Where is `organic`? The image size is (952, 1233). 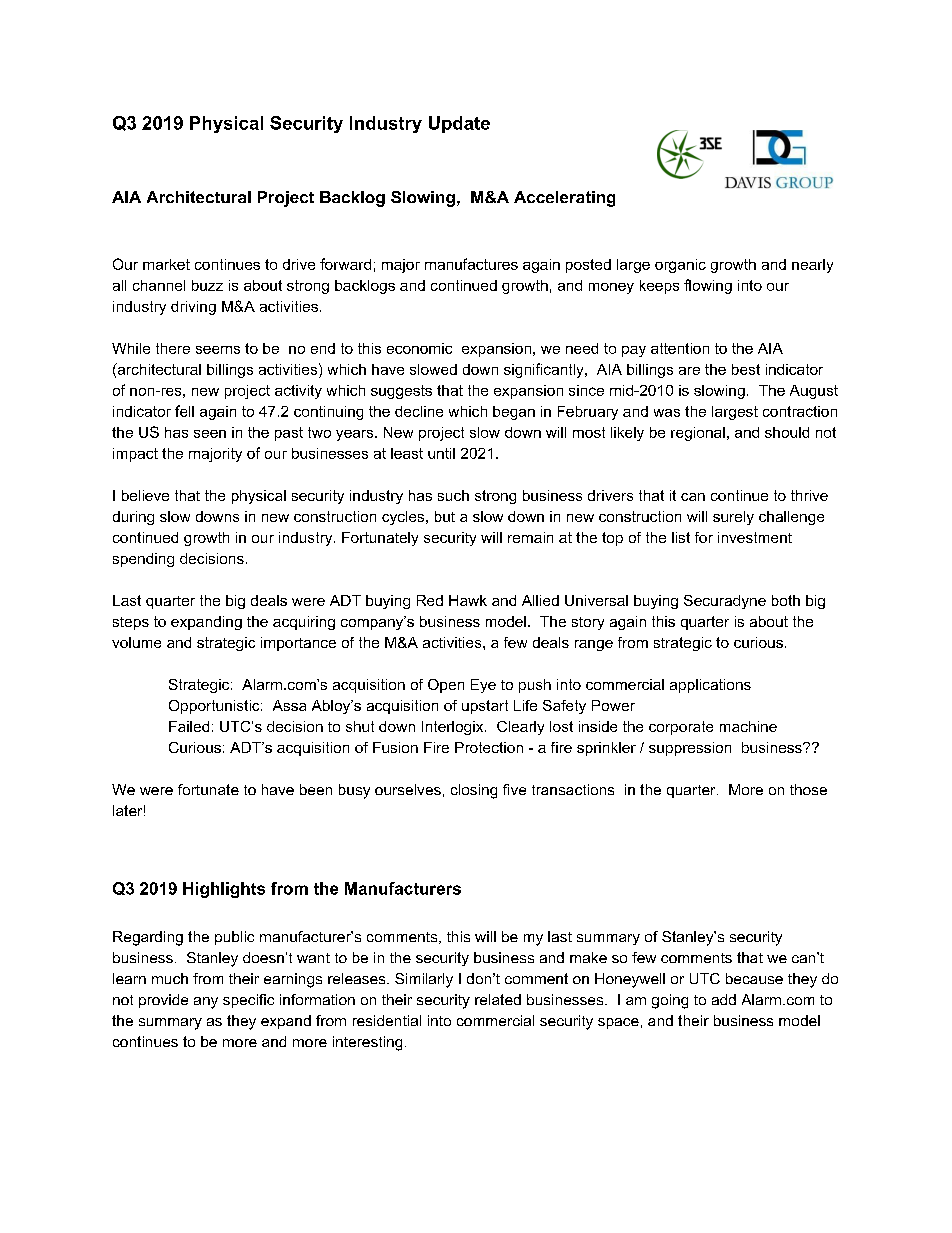
organic is located at coordinates (680, 266).
